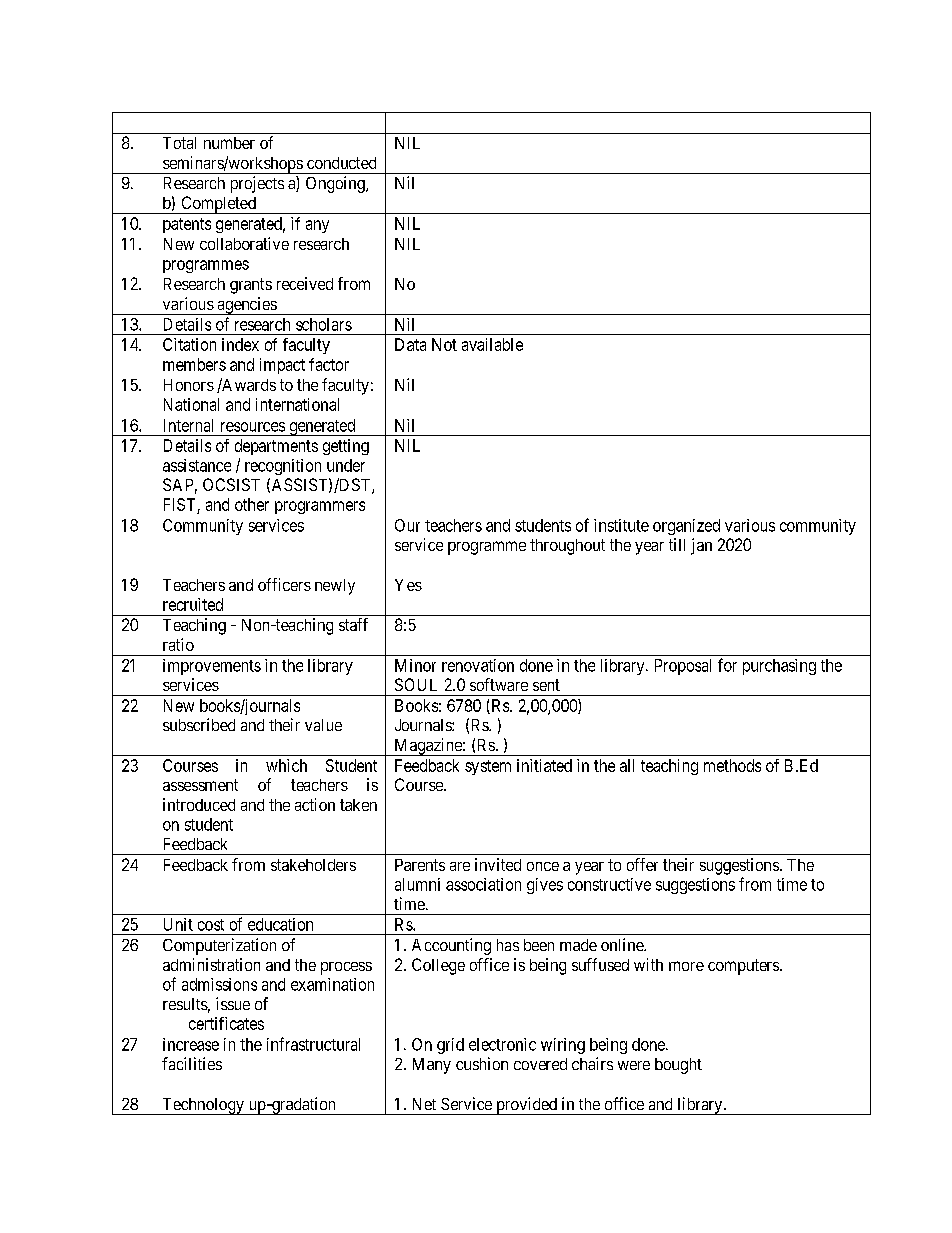  What do you see at coordinates (240, 344) in the page?
I see `index` at bounding box center [240, 344].
